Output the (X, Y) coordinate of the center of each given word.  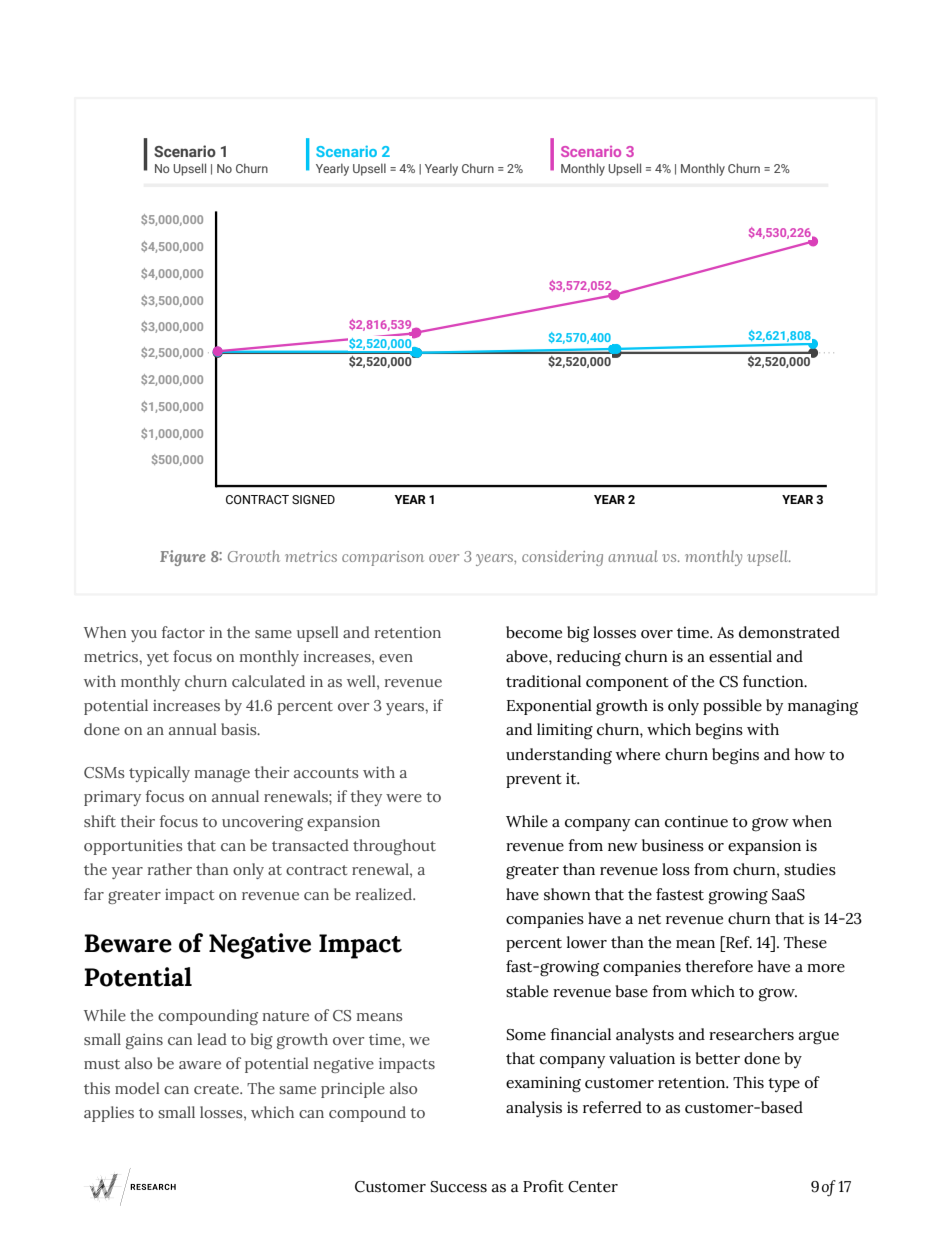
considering (562, 558)
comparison (383, 558)
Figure (182, 558)
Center (593, 1187)
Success (458, 1187)
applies (109, 1114)
